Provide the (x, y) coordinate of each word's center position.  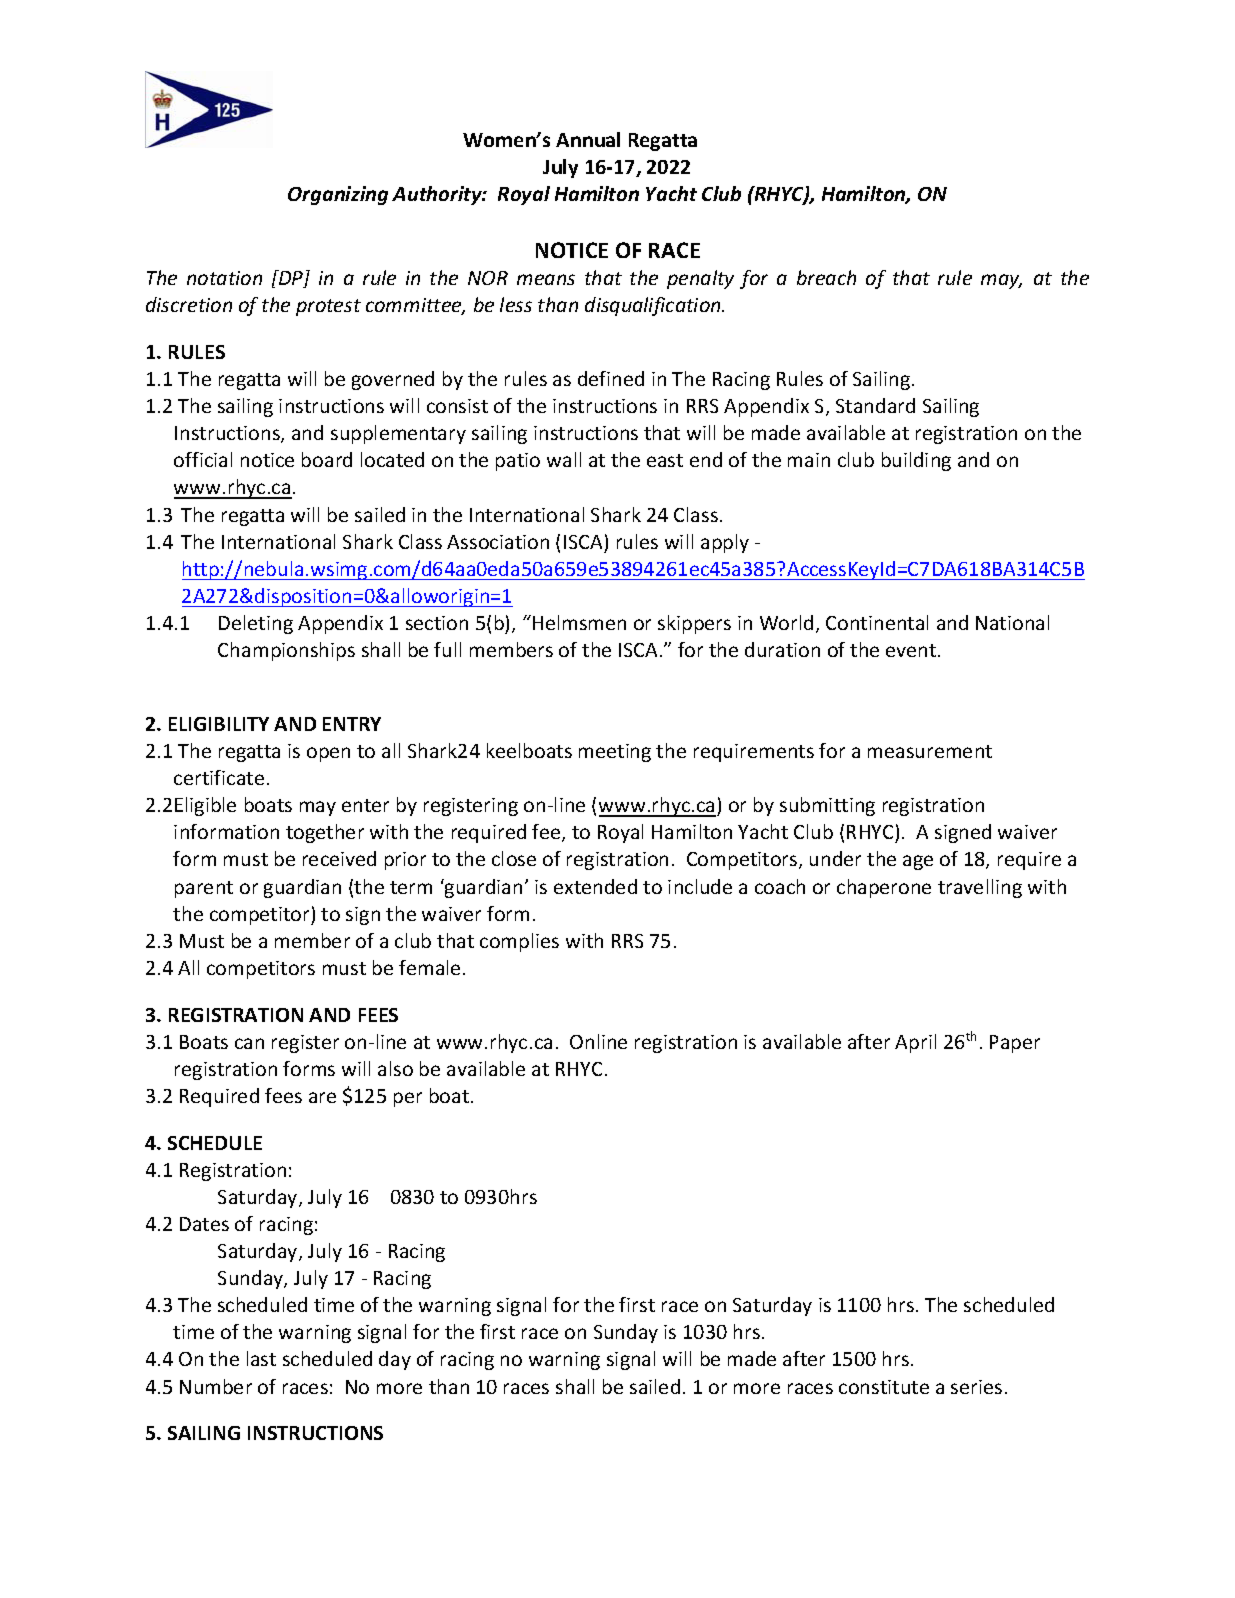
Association (498, 542)
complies (519, 942)
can (249, 1043)
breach (826, 277)
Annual (588, 139)
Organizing (338, 195)
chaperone (884, 888)
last (261, 1358)
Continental (877, 622)
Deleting (256, 624)
